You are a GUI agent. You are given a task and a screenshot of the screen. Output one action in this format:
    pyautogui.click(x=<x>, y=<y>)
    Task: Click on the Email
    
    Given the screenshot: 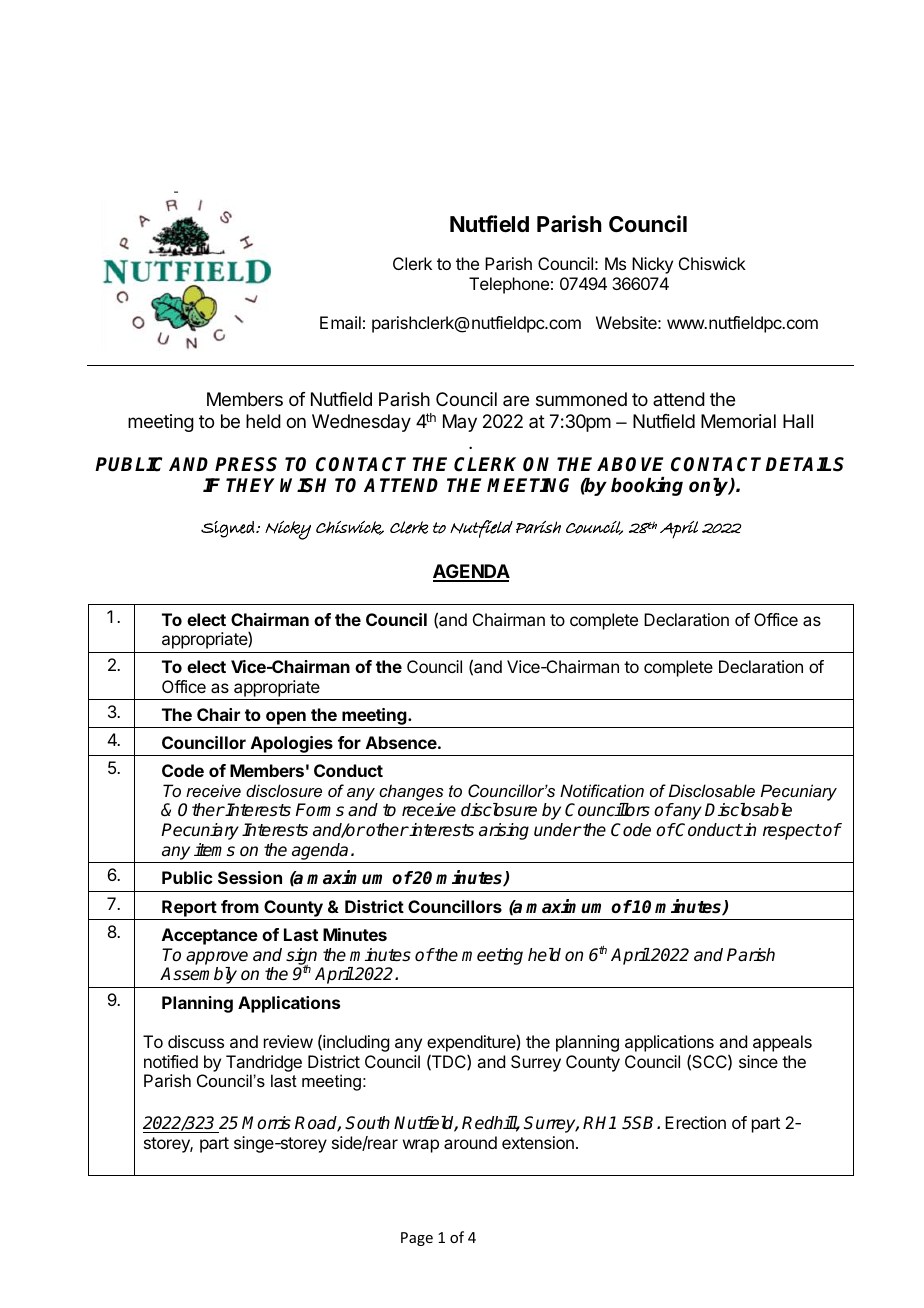 What is the action you would take?
    pyautogui.click(x=340, y=322)
